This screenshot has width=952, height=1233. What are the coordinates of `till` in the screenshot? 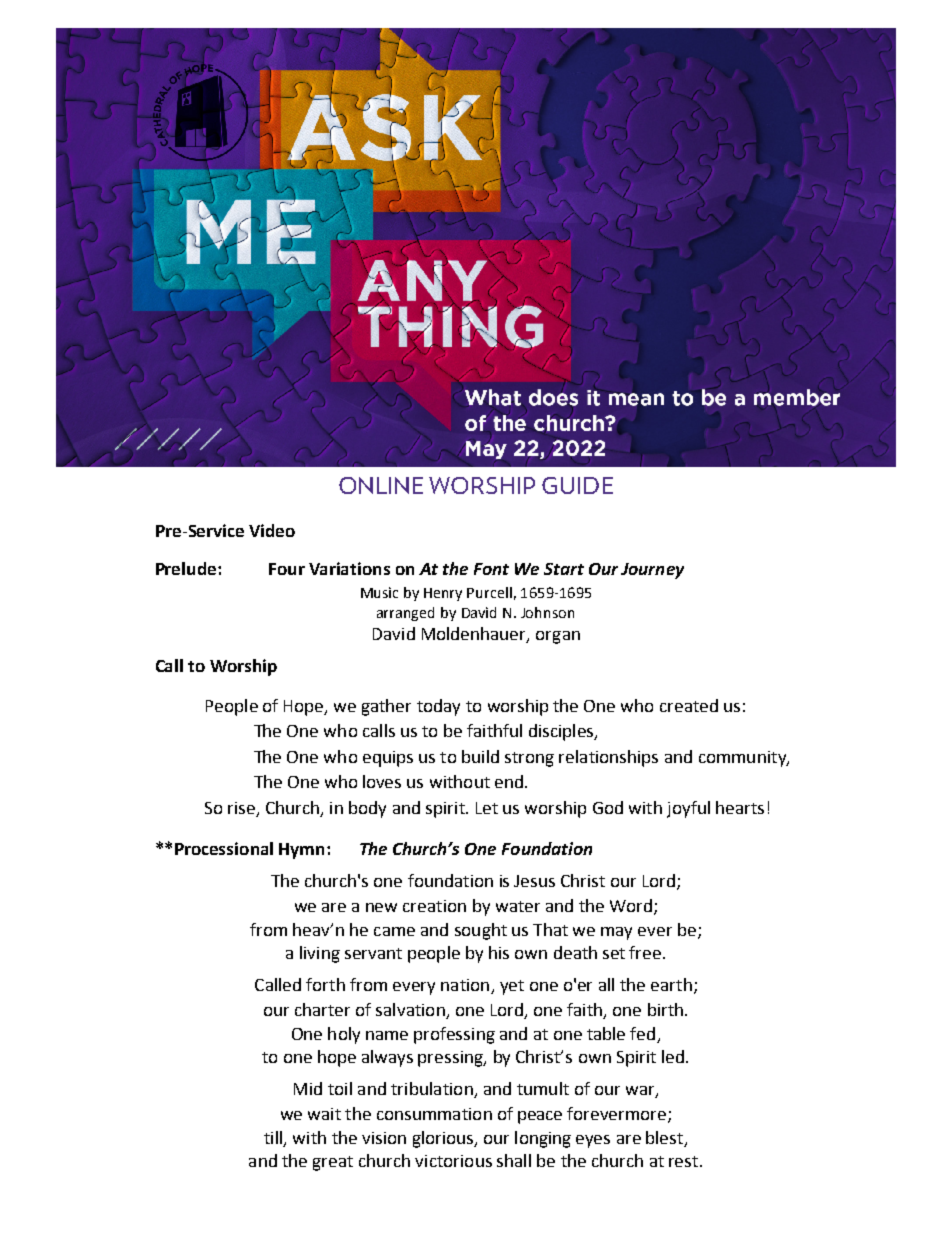 It's located at (274, 1138).
